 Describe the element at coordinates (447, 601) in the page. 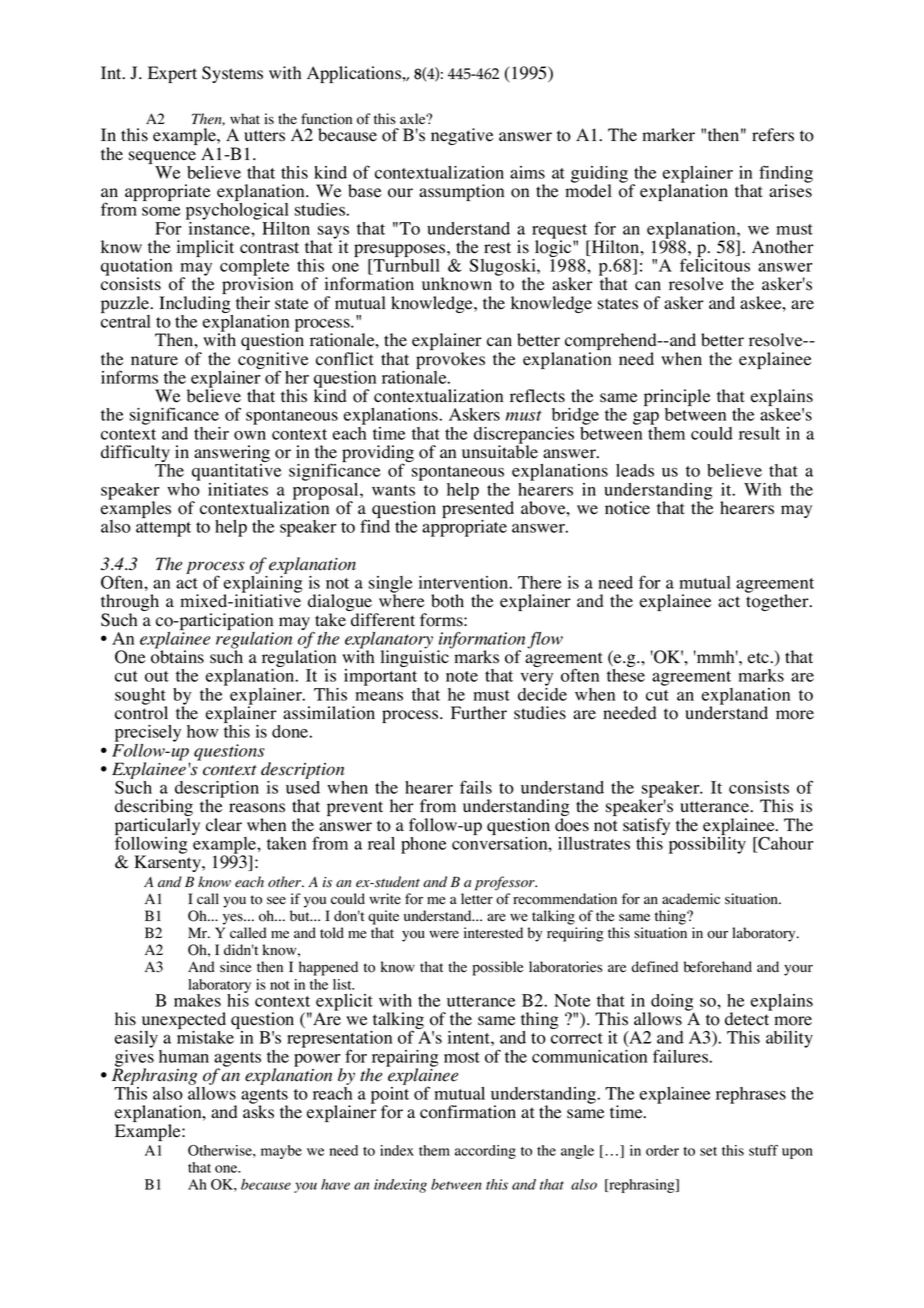

I see `both` at that location.
